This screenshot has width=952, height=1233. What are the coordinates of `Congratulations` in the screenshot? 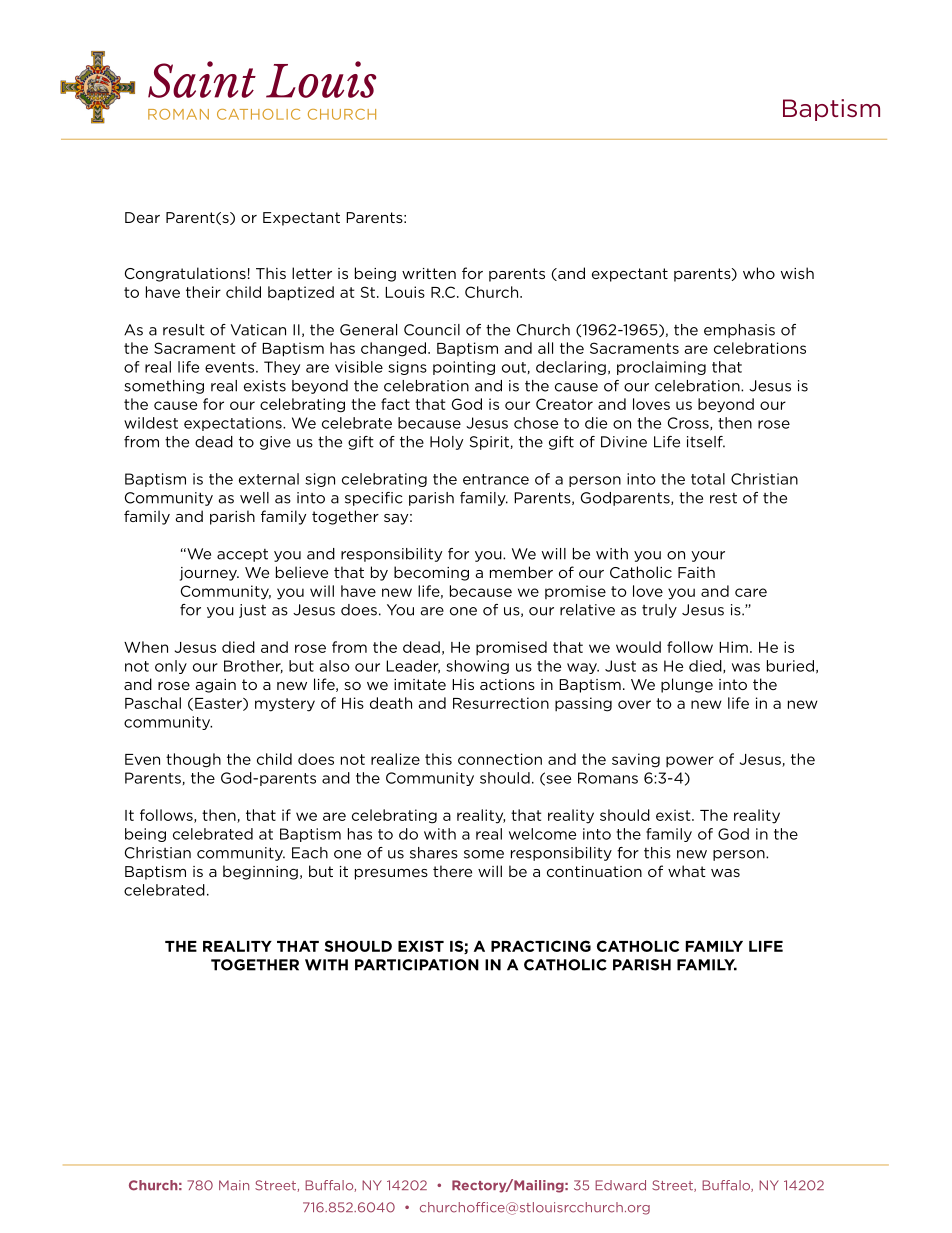 It's located at (185, 274).
